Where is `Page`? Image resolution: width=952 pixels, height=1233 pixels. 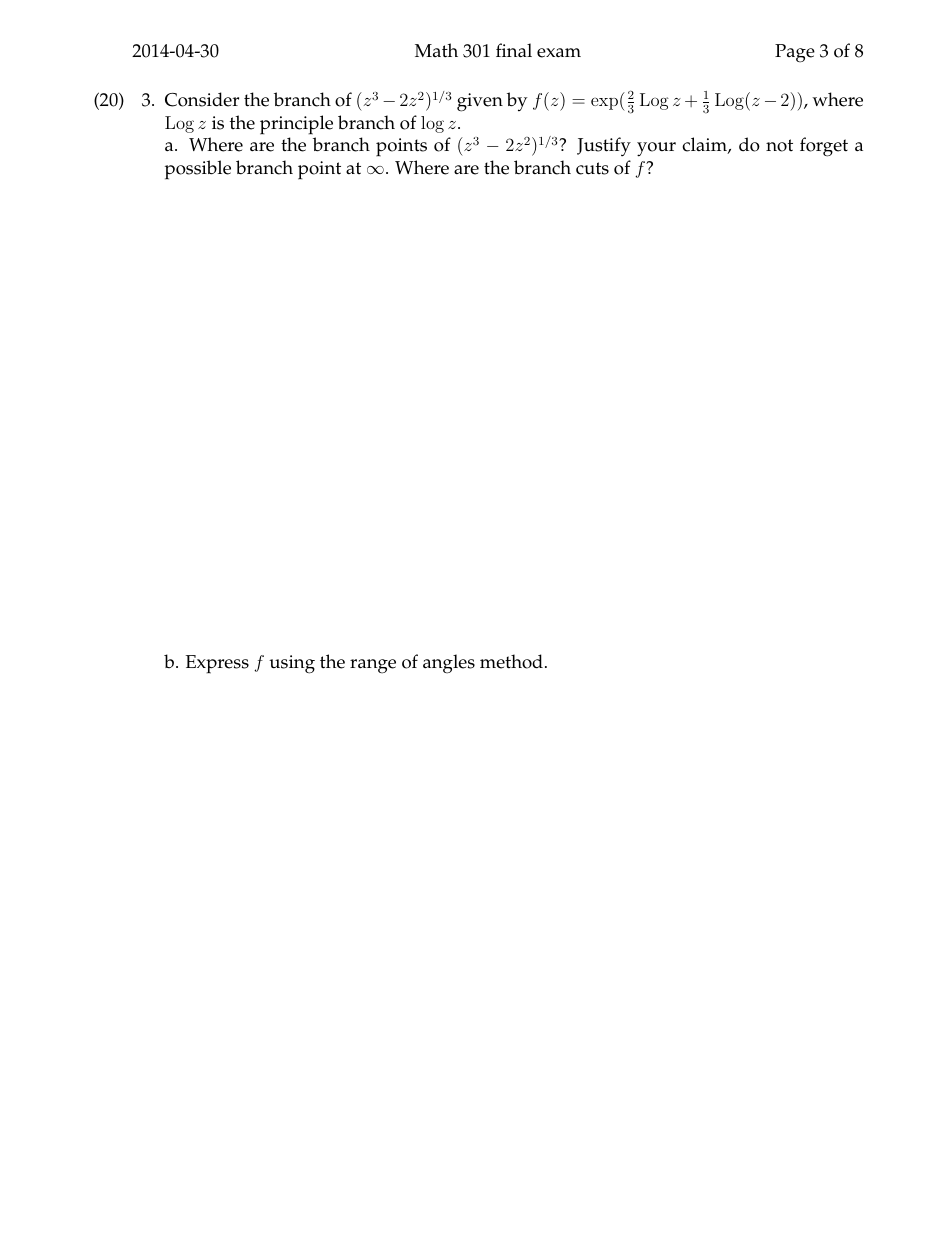
Page is located at coordinates (795, 53).
